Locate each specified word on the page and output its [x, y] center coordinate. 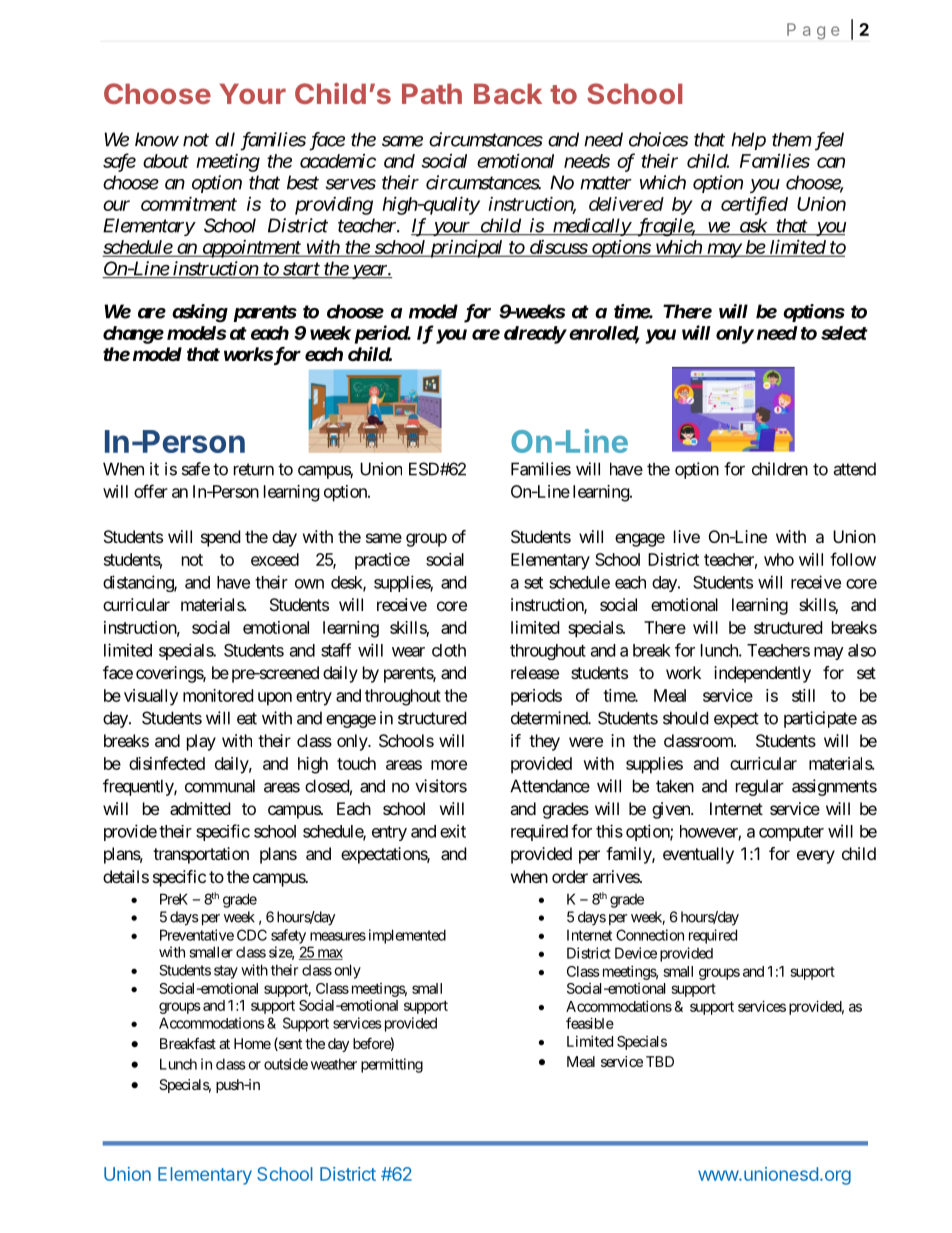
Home [252, 1043]
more [449, 765]
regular [760, 787]
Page [813, 31]
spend [220, 538]
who [779, 559]
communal [220, 786]
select [844, 333]
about [166, 161]
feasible [590, 1023]
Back [508, 93]
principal [466, 248]
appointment [251, 249]
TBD [660, 1061]
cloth [449, 650]
